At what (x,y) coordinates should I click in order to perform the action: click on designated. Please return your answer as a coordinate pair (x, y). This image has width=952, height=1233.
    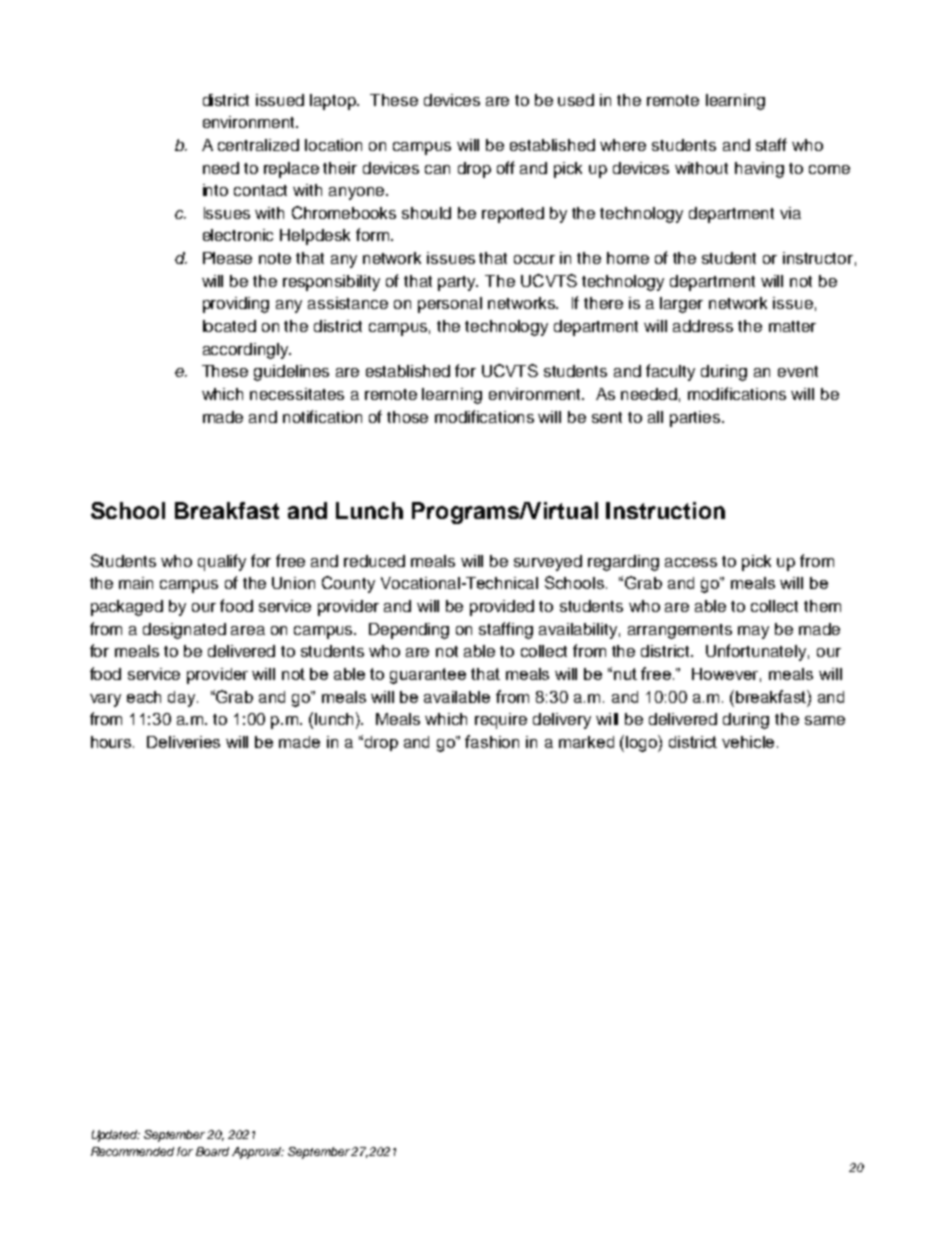
    Looking at the image, I should click on (184, 631).
